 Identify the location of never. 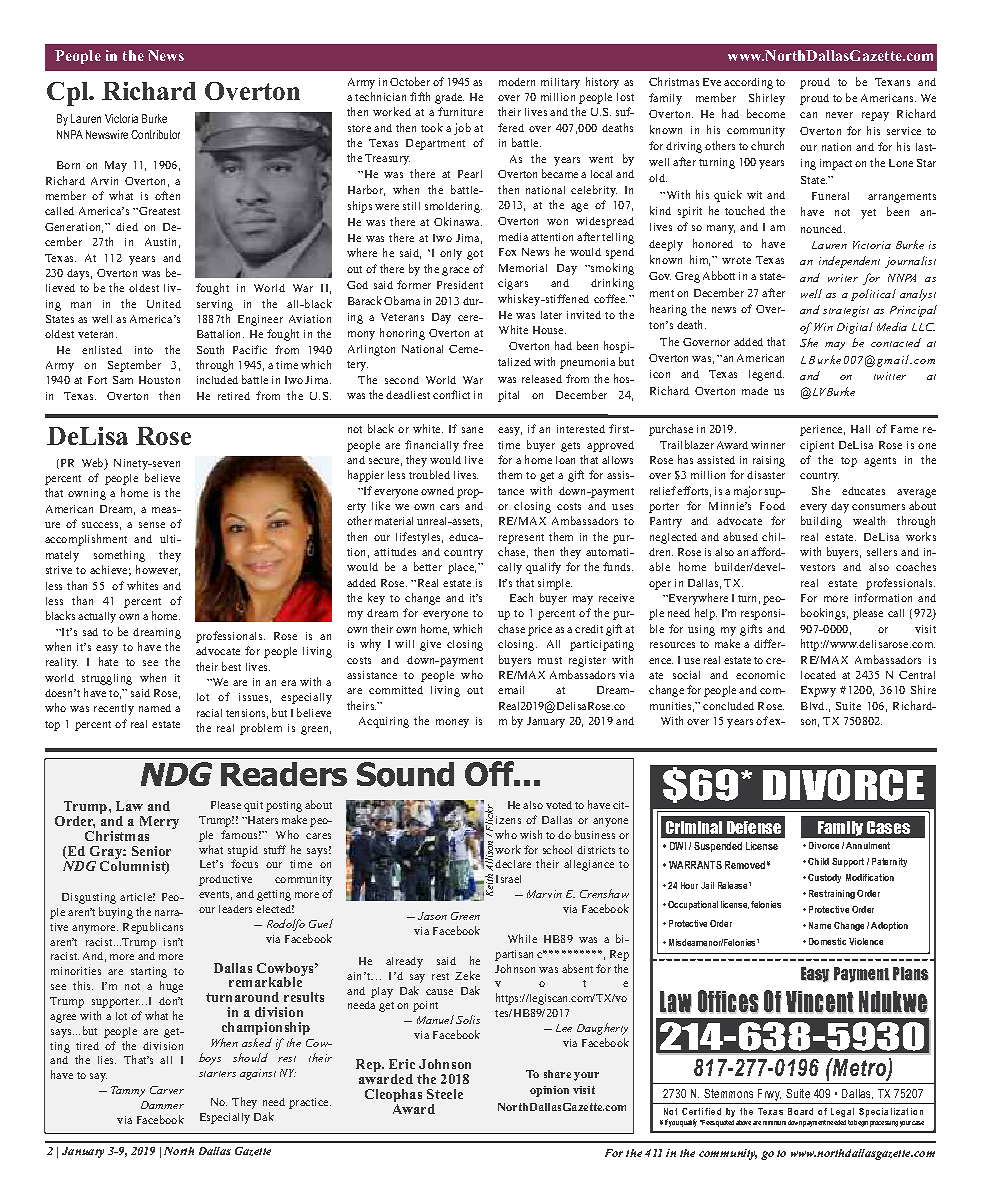
(839, 115).
